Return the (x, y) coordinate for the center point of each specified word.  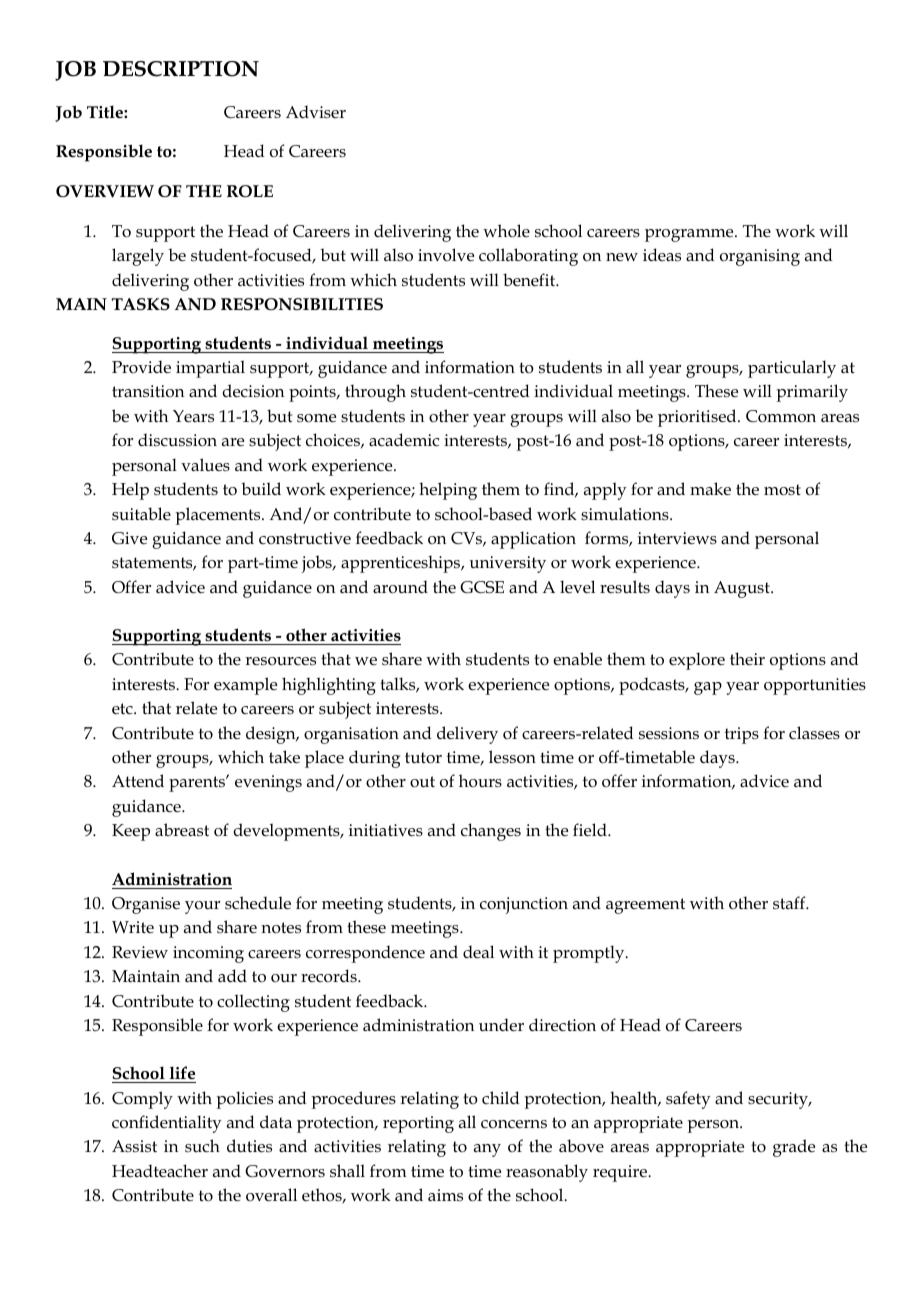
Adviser (316, 111)
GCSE (482, 587)
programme (690, 235)
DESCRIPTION (181, 69)
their (747, 658)
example (245, 686)
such (202, 1146)
